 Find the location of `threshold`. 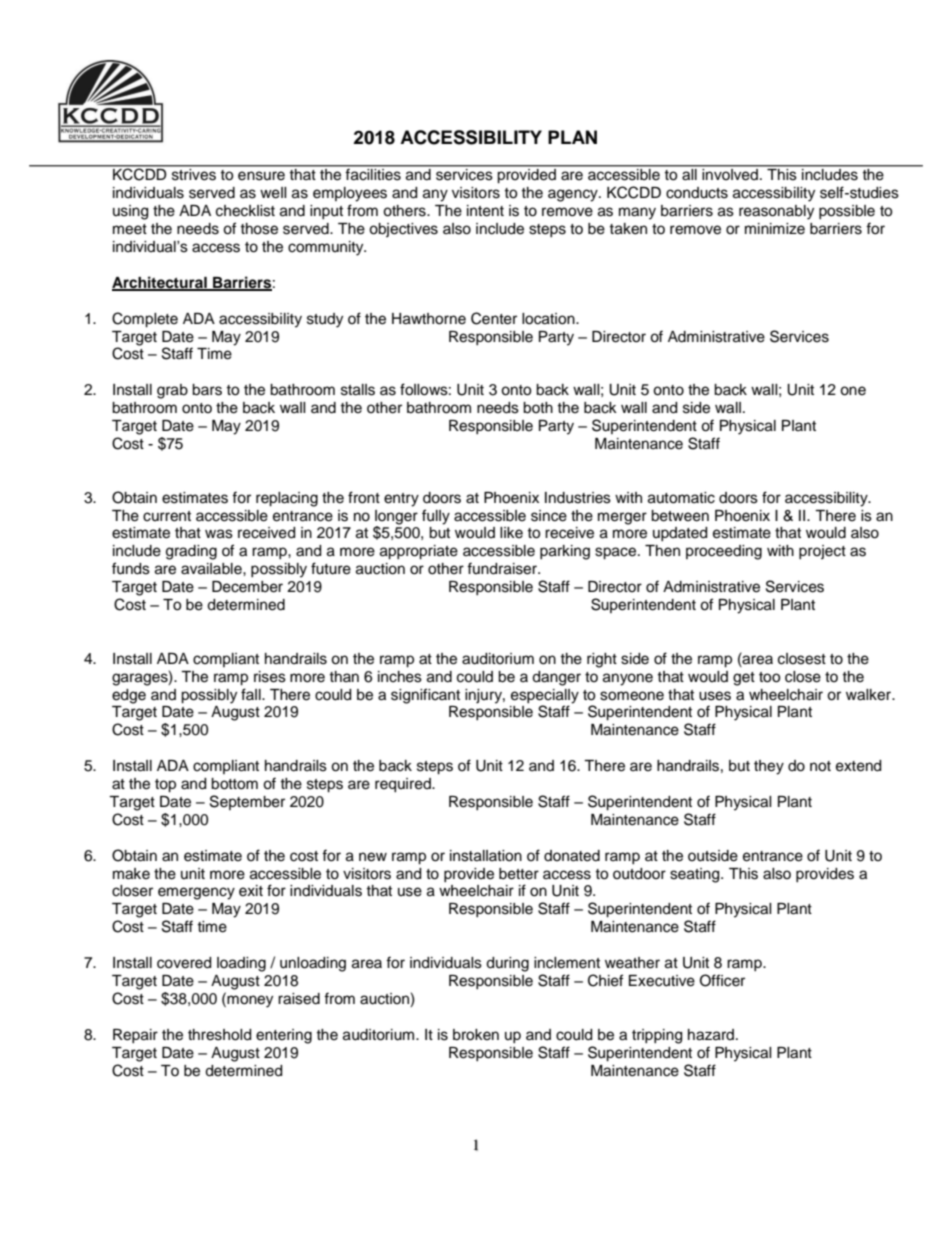

threshold is located at coordinates (219, 1035).
